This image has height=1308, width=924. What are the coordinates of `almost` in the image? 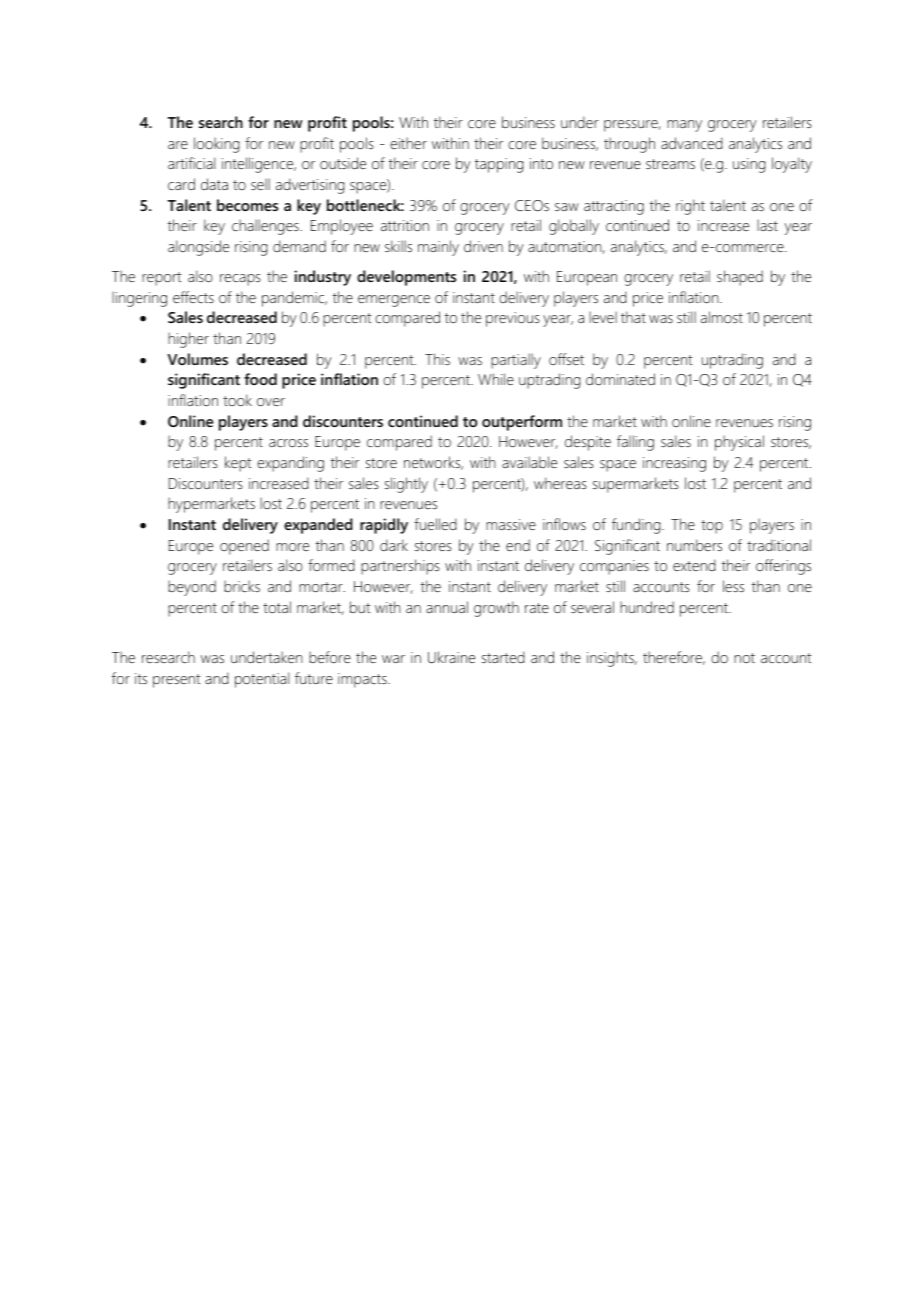 It's located at (722, 317).
